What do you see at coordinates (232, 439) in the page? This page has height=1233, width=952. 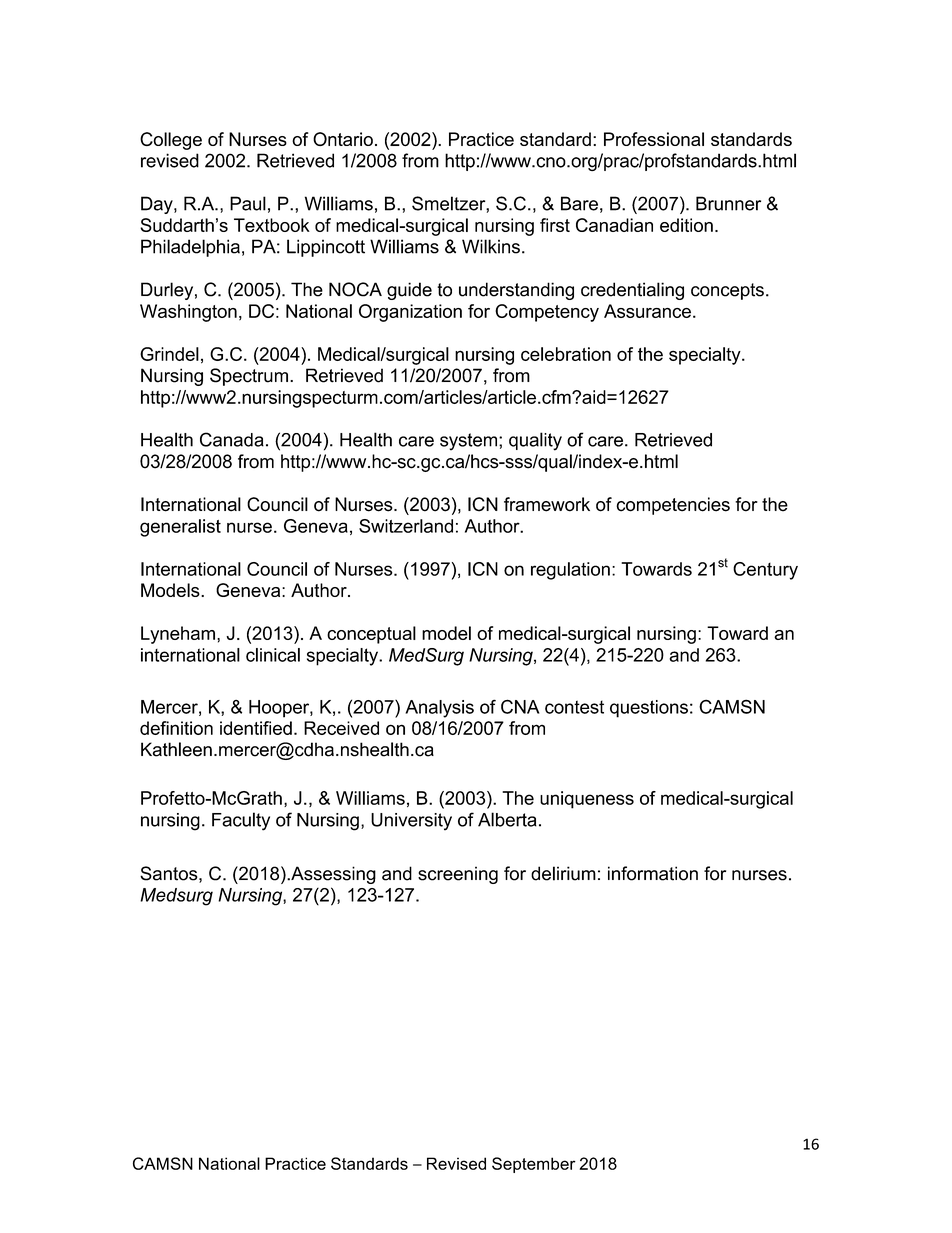 I see `Canada` at bounding box center [232, 439].
